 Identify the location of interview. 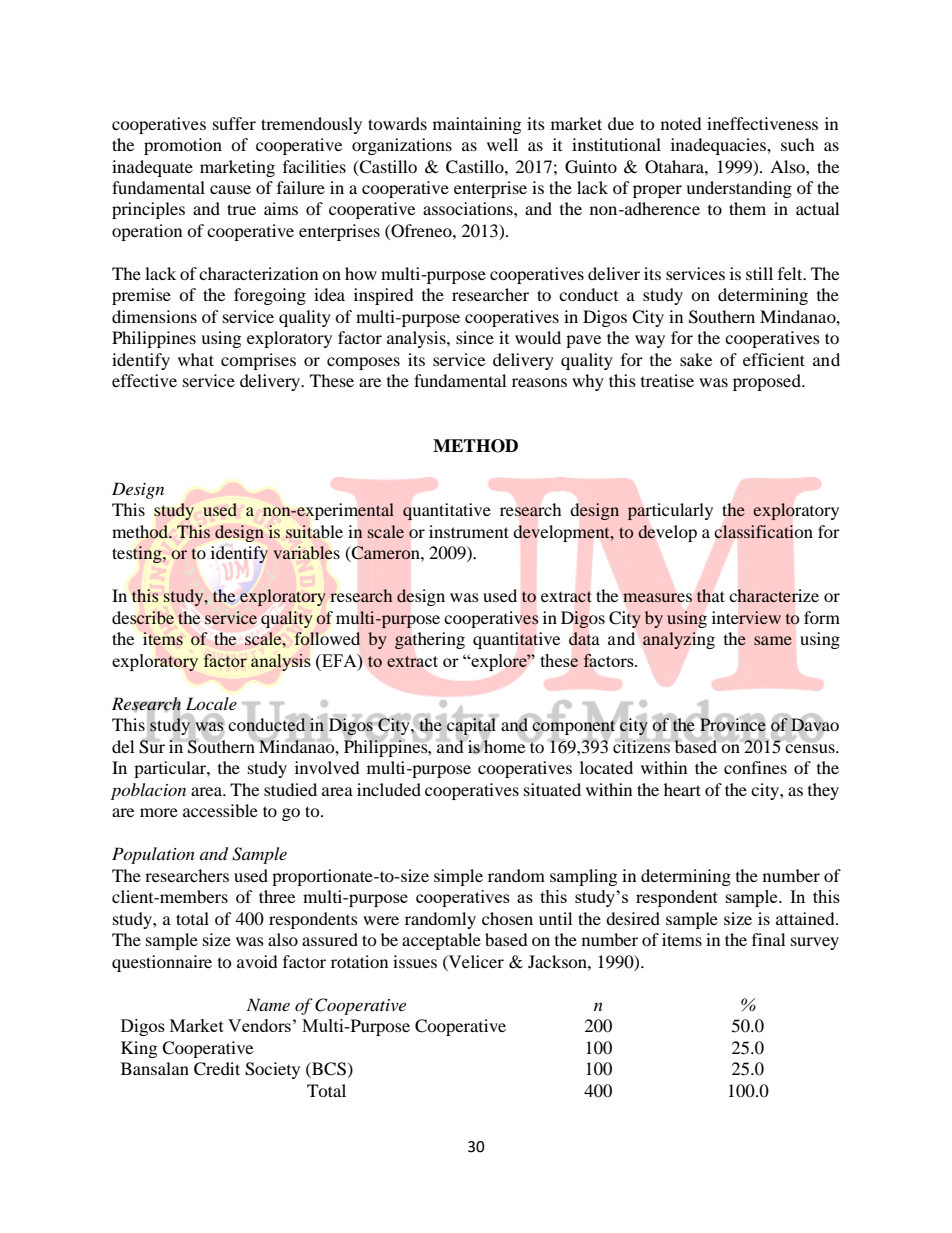
(746, 617).
